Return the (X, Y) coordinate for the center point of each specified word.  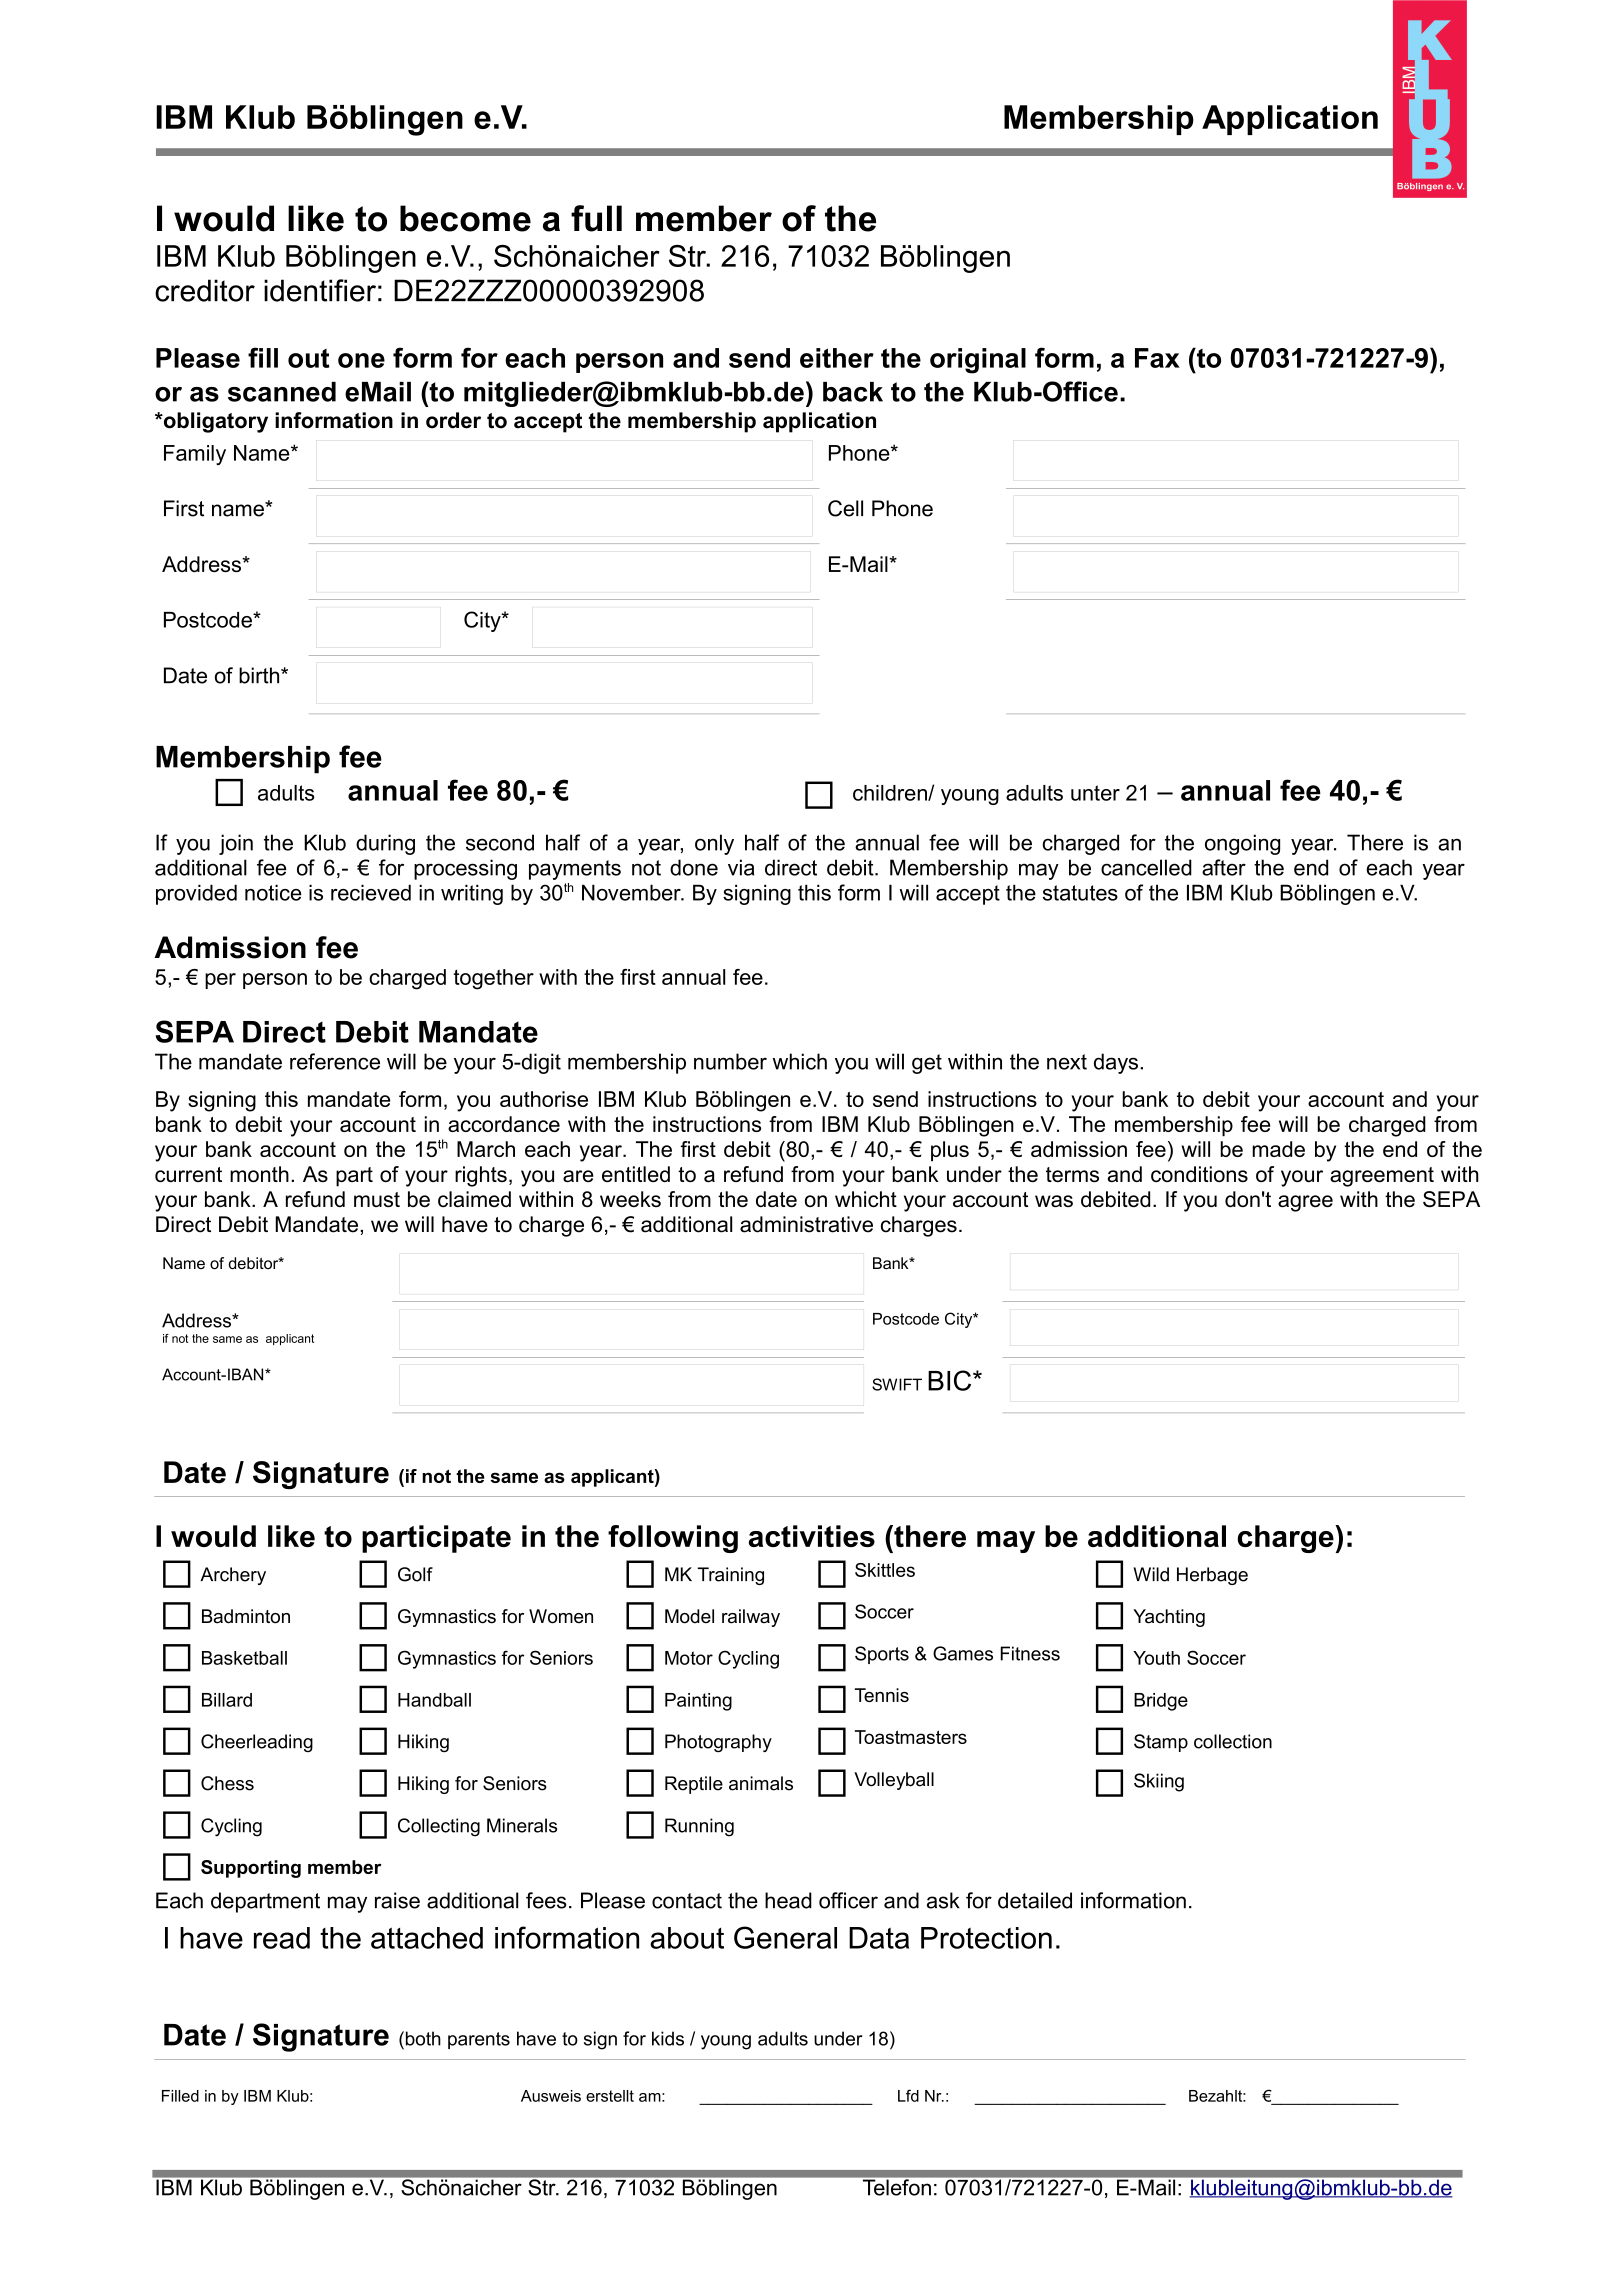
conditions (1199, 1174)
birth (260, 675)
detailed (1035, 1900)
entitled (636, 1174)
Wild (1151, 1574)
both (422, 2038)
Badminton (246, 1616)
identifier (320, 290)
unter (1095, 793)
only (714, 844)
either (837, 358)
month (259, 1174)
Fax (1157, 358)
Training (731, 1576)
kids (668, 2038)
